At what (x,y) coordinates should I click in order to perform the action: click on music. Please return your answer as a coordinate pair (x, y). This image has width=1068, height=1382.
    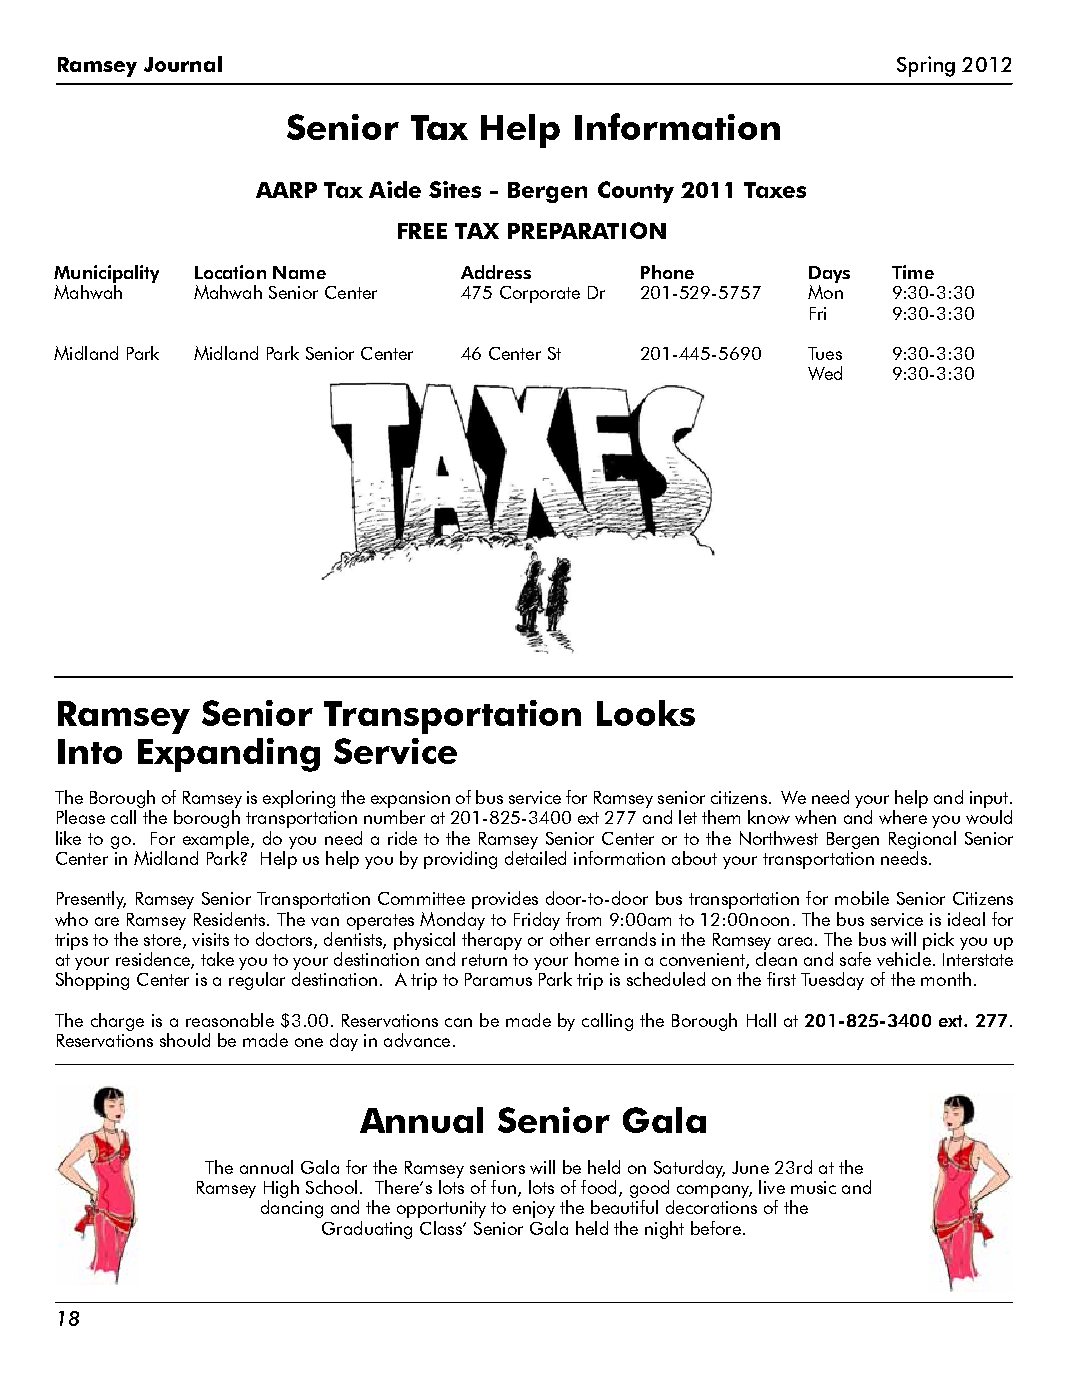
    Looking at the image, I should click on (813, 1187).
